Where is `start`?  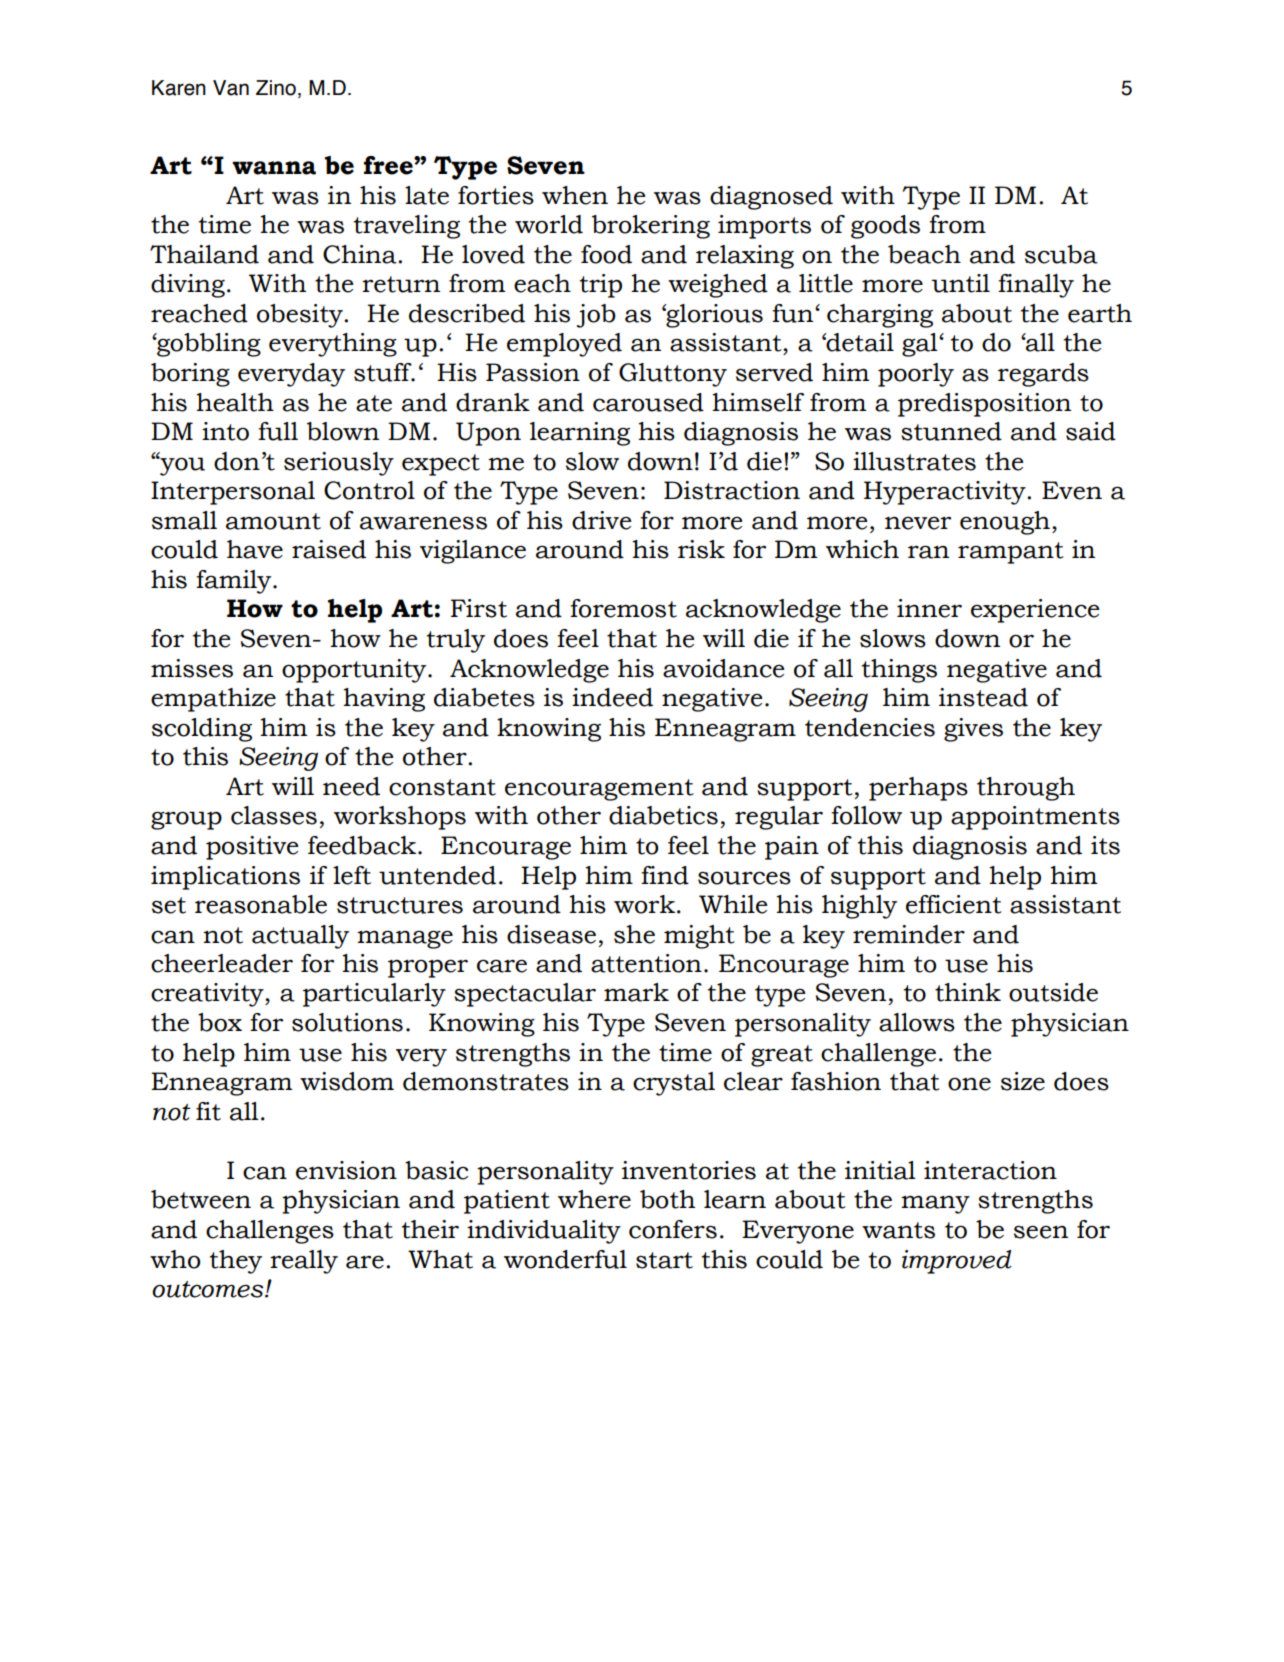
start is located at coordinates (664, 1260).
